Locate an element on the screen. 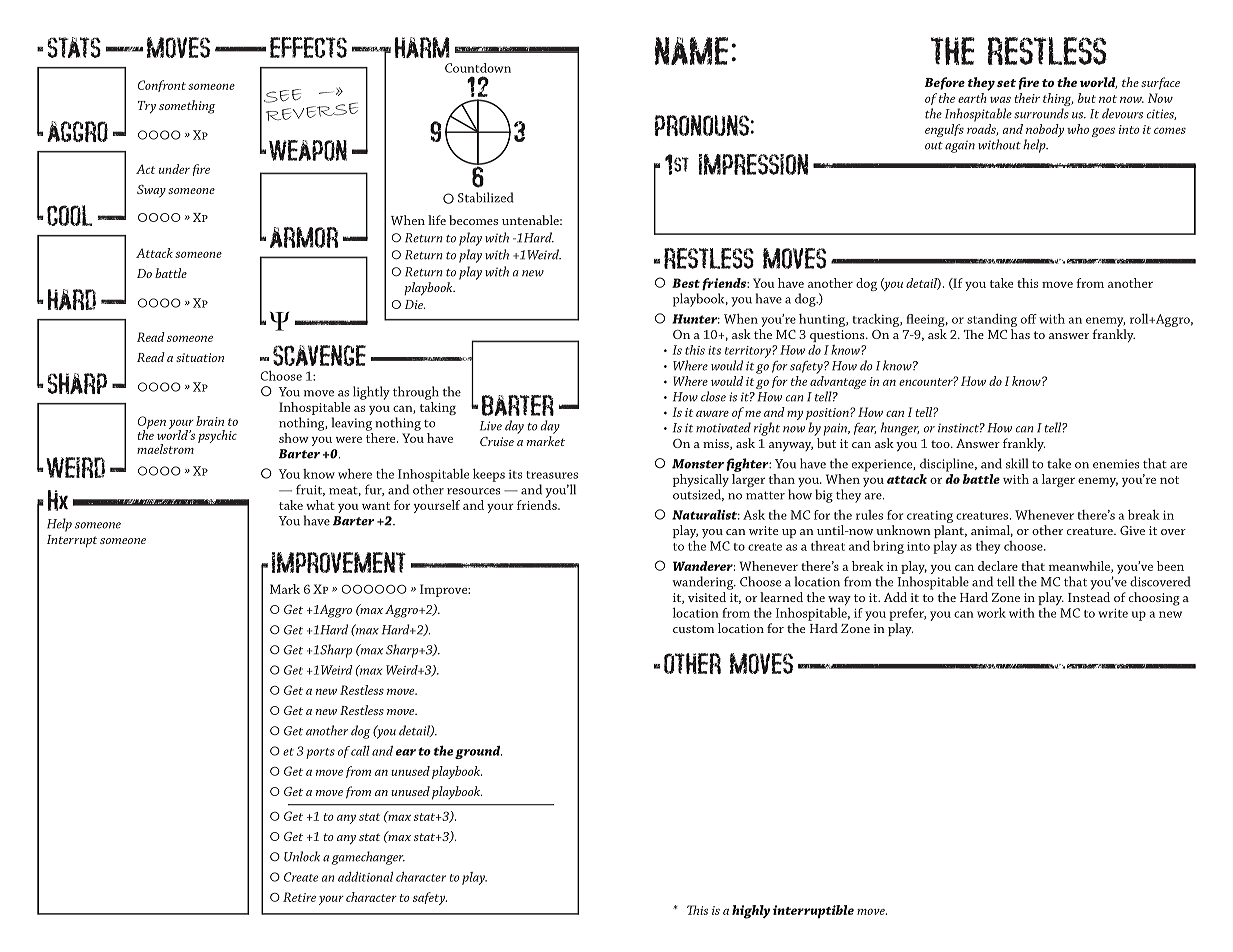 The height and width of the screenshot is (952, 1233). maelstrom is located at coordinates (165, 449).
